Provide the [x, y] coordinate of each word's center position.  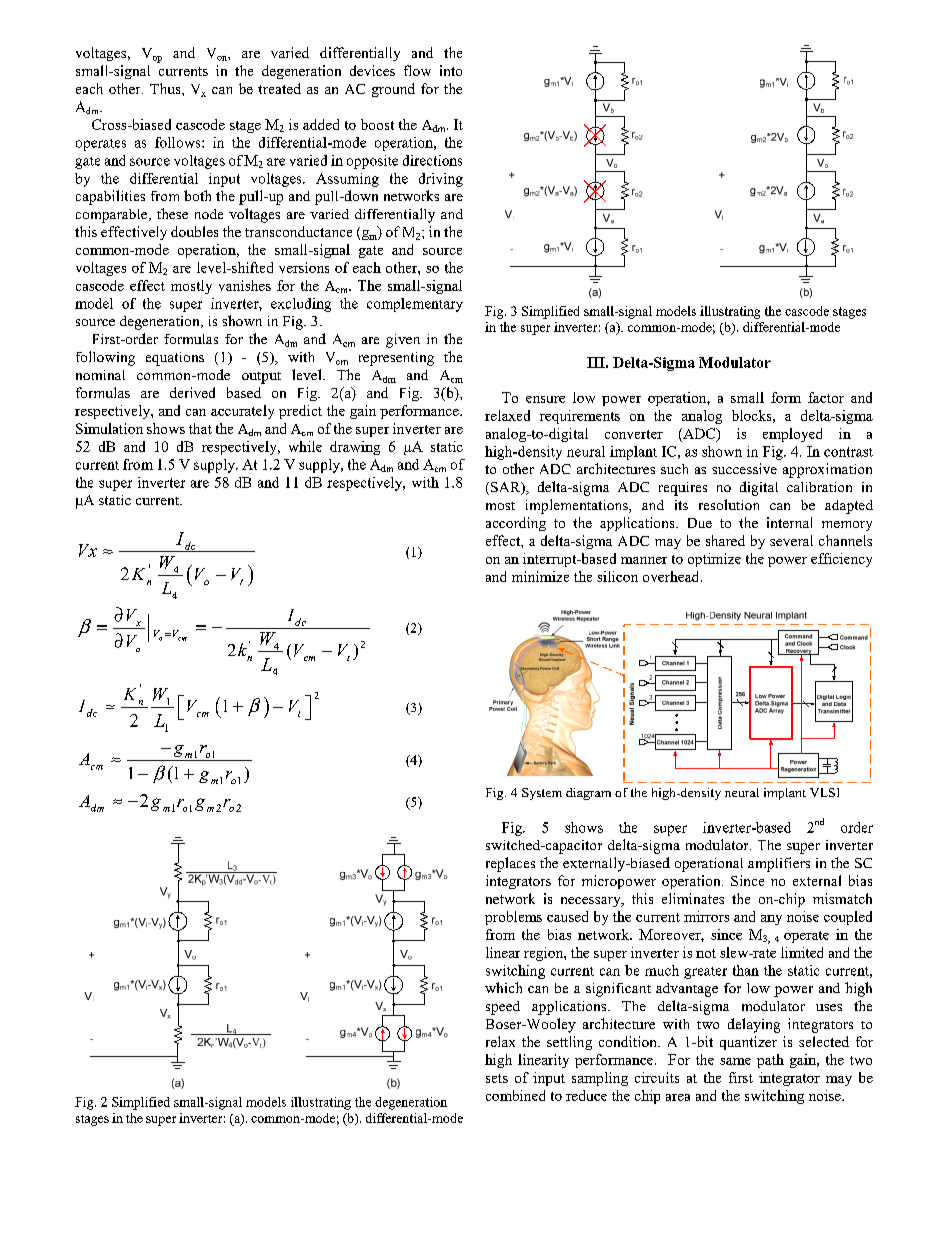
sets [497, 1078]
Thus [166, 88]
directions [432, 160]
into [451, 70]
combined [515, 1095]
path [770, 1061]
